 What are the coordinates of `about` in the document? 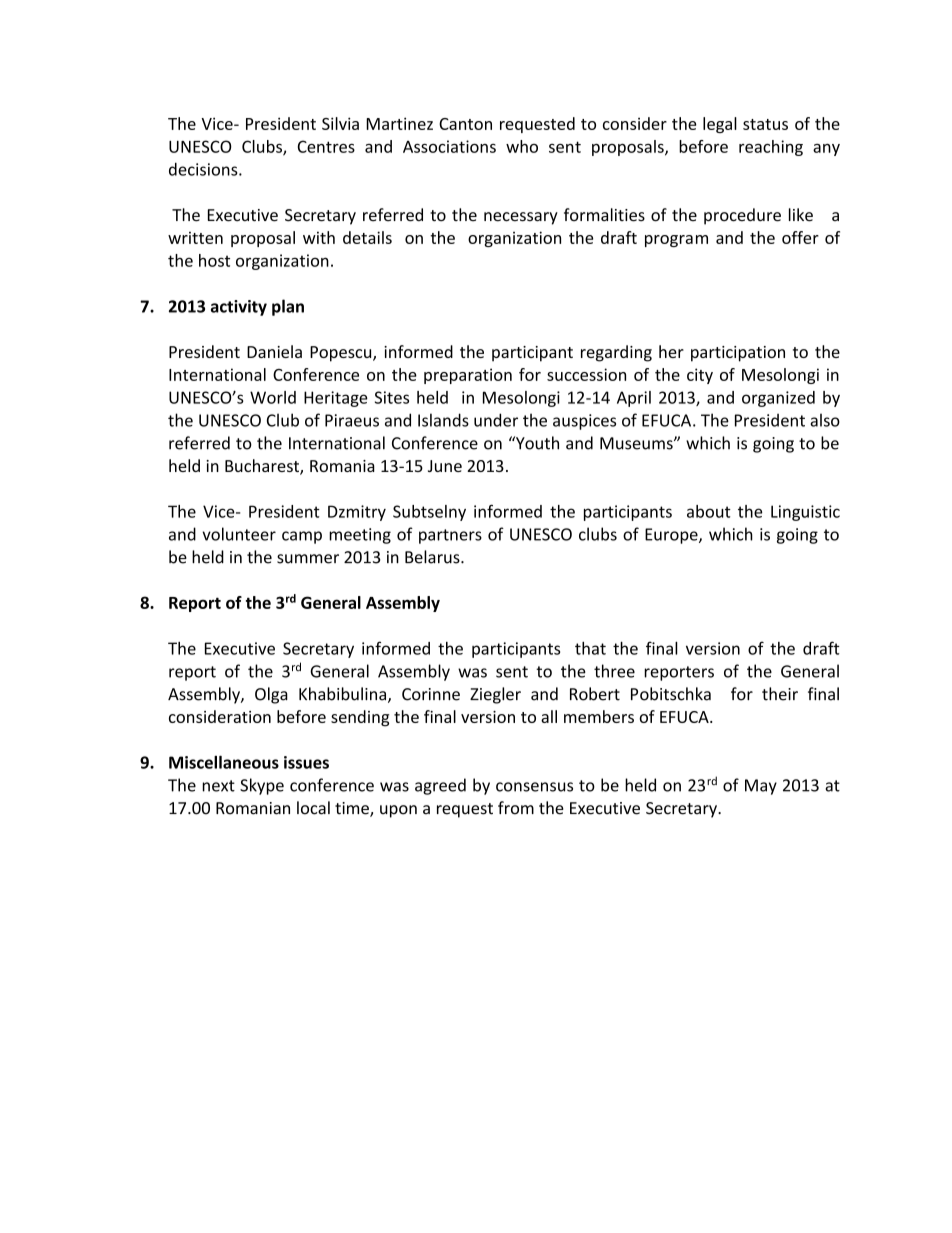 It's located at (709, 511).
